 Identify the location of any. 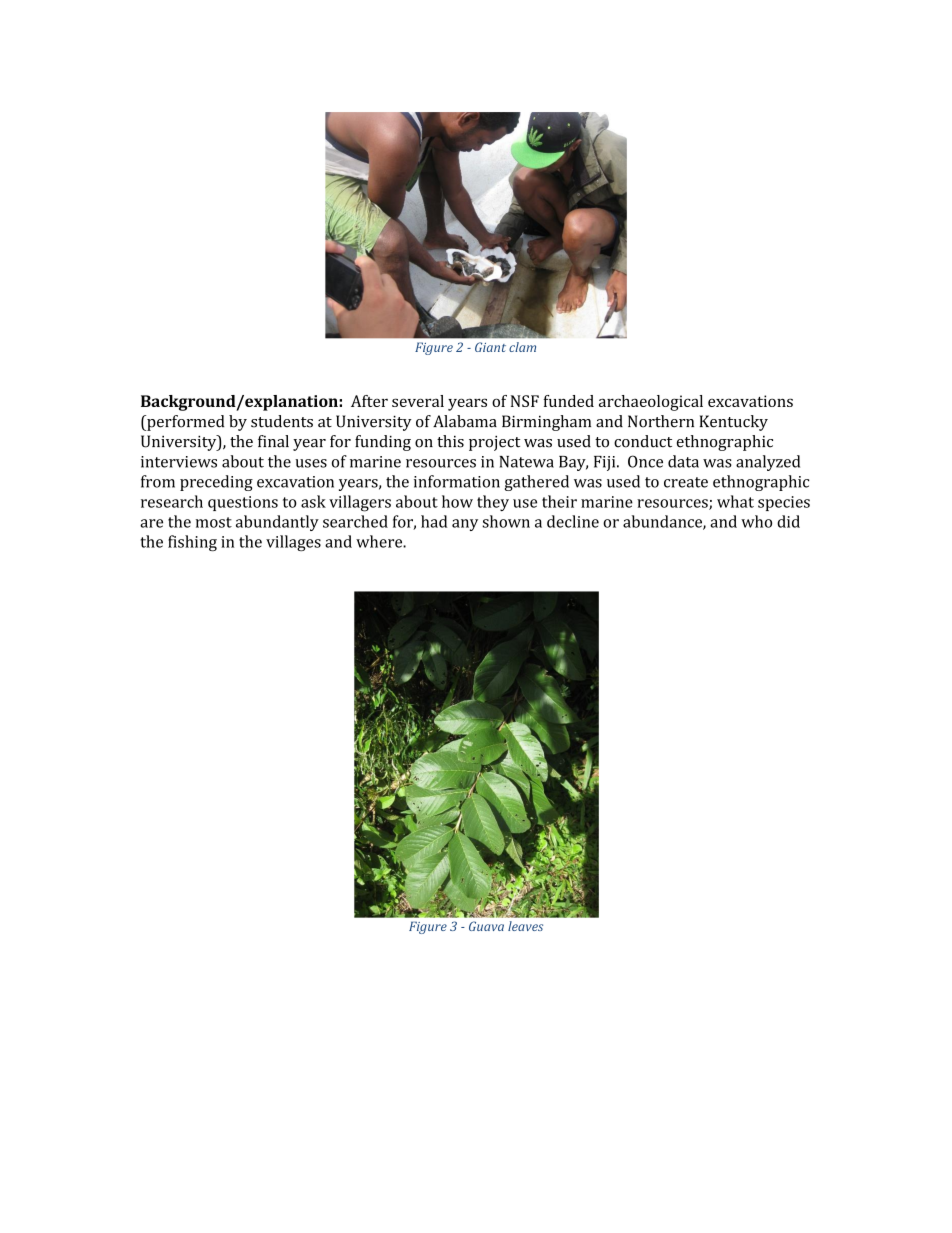
(465, 525).
